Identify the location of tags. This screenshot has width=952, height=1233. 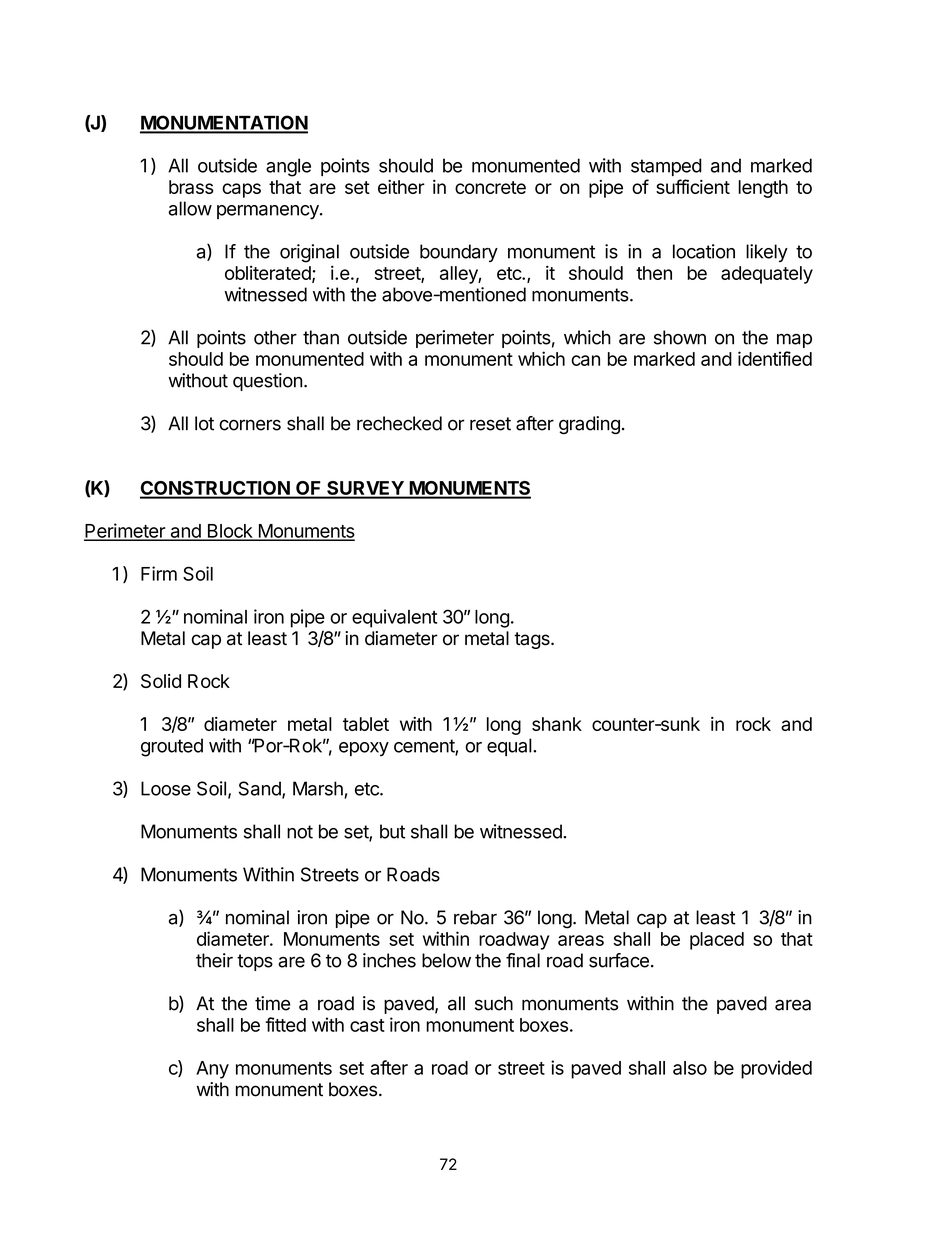
(533, 640).
